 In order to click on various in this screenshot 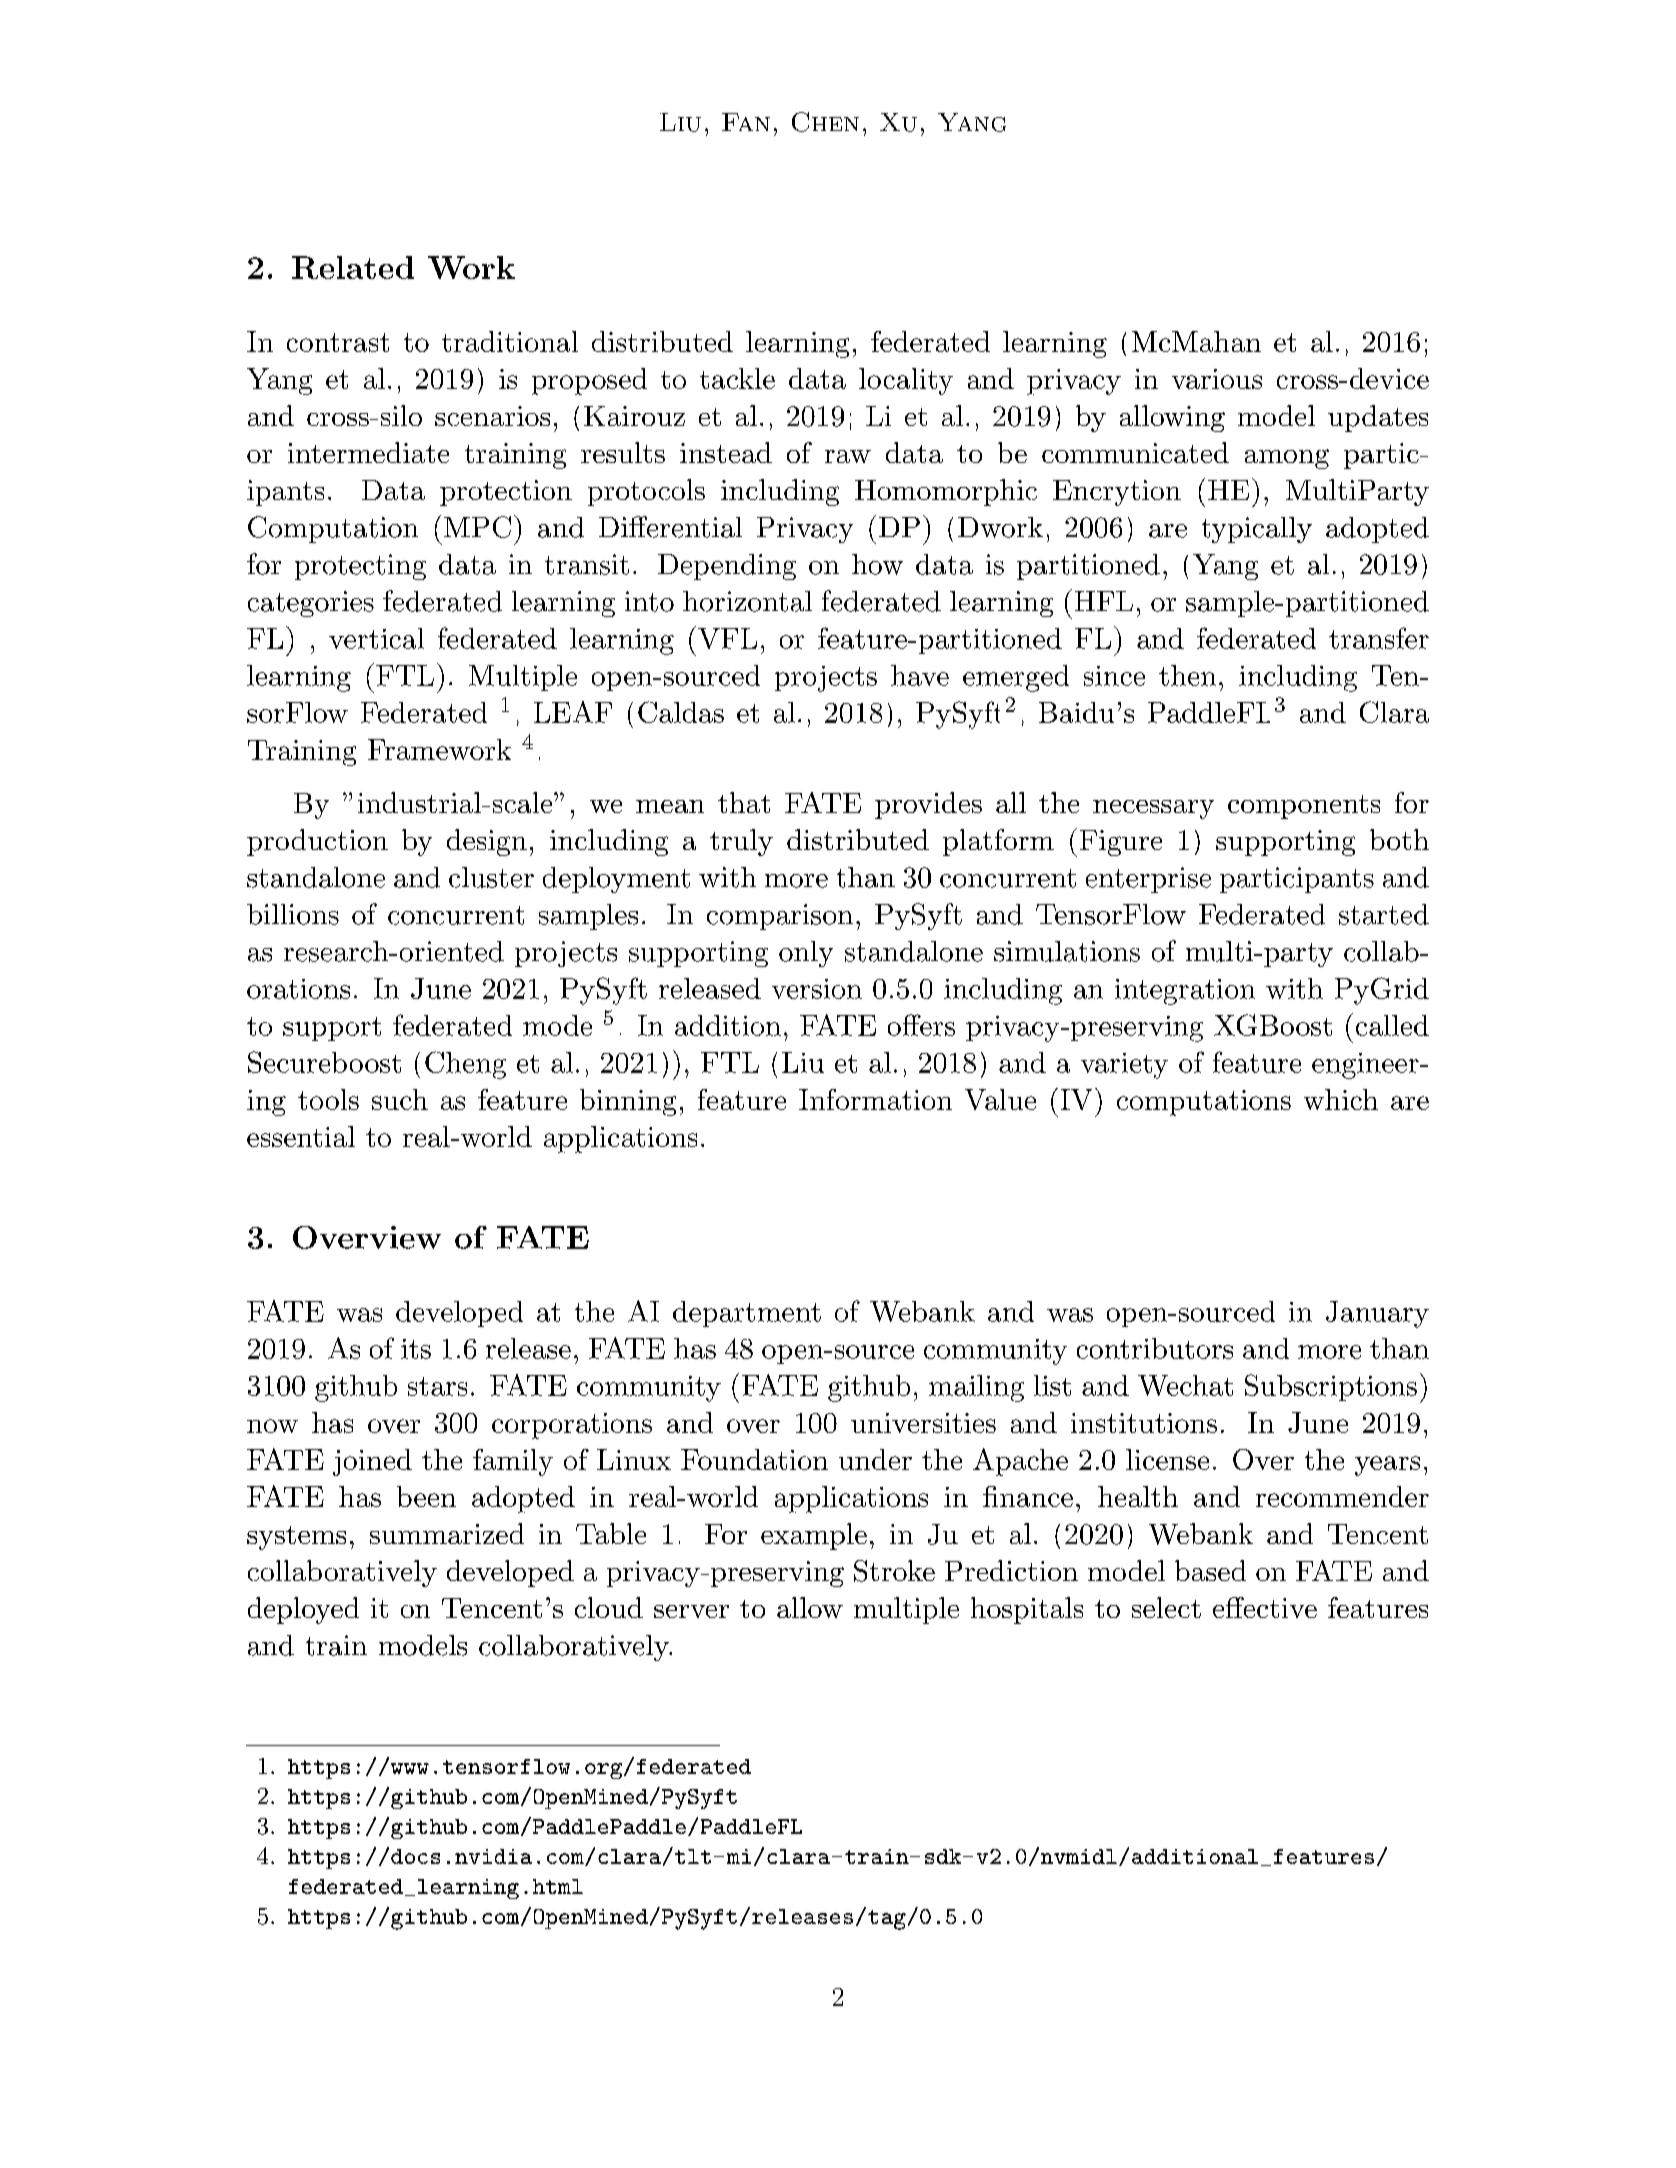, I will do `click(1217, 379)`.
